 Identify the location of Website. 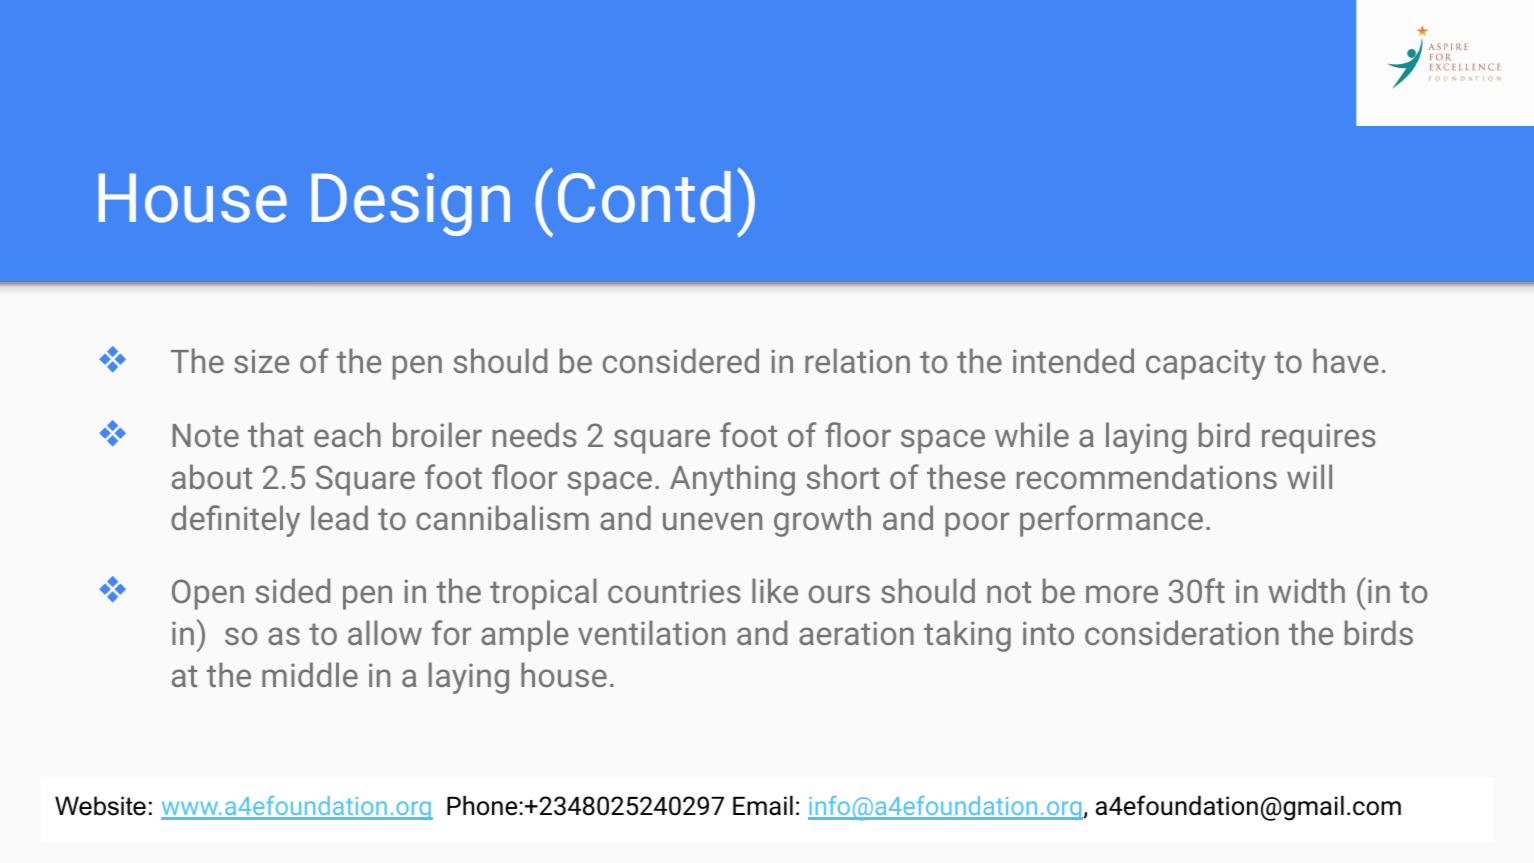
(100, 806).
